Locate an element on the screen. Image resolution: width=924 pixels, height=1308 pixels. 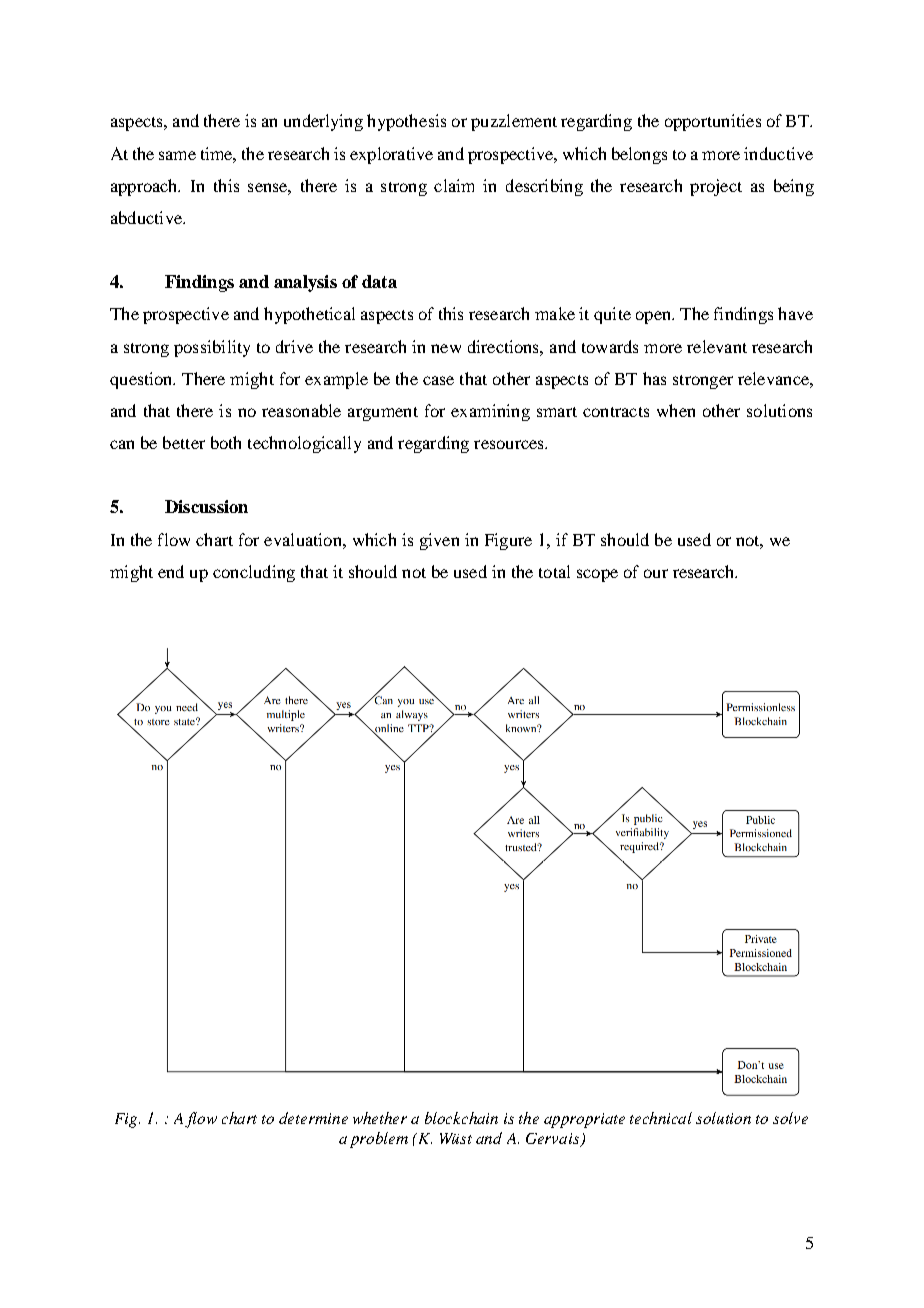
claim is located at coordinates (454, 185).
